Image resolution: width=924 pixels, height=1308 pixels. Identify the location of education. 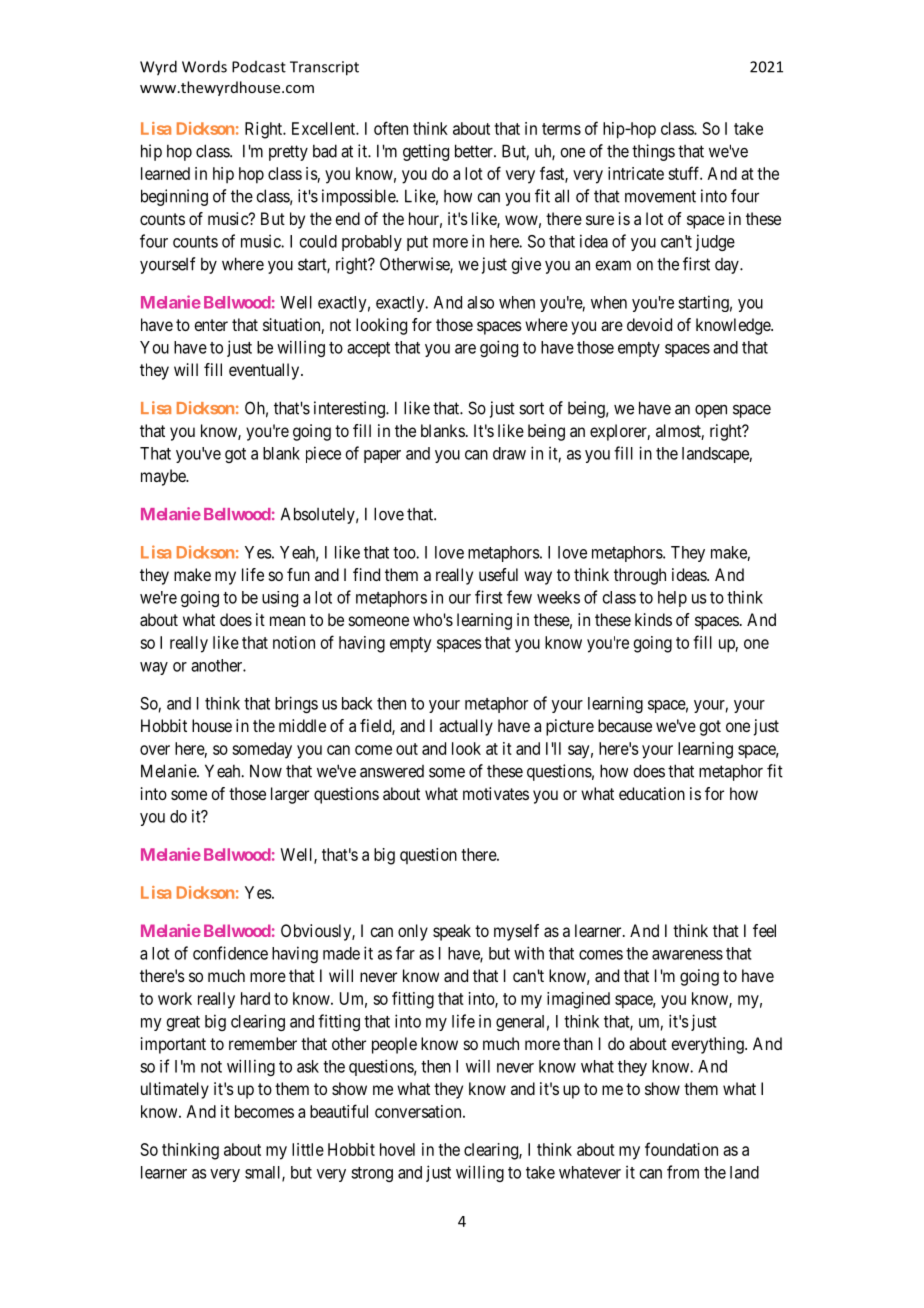
(652, 793).
